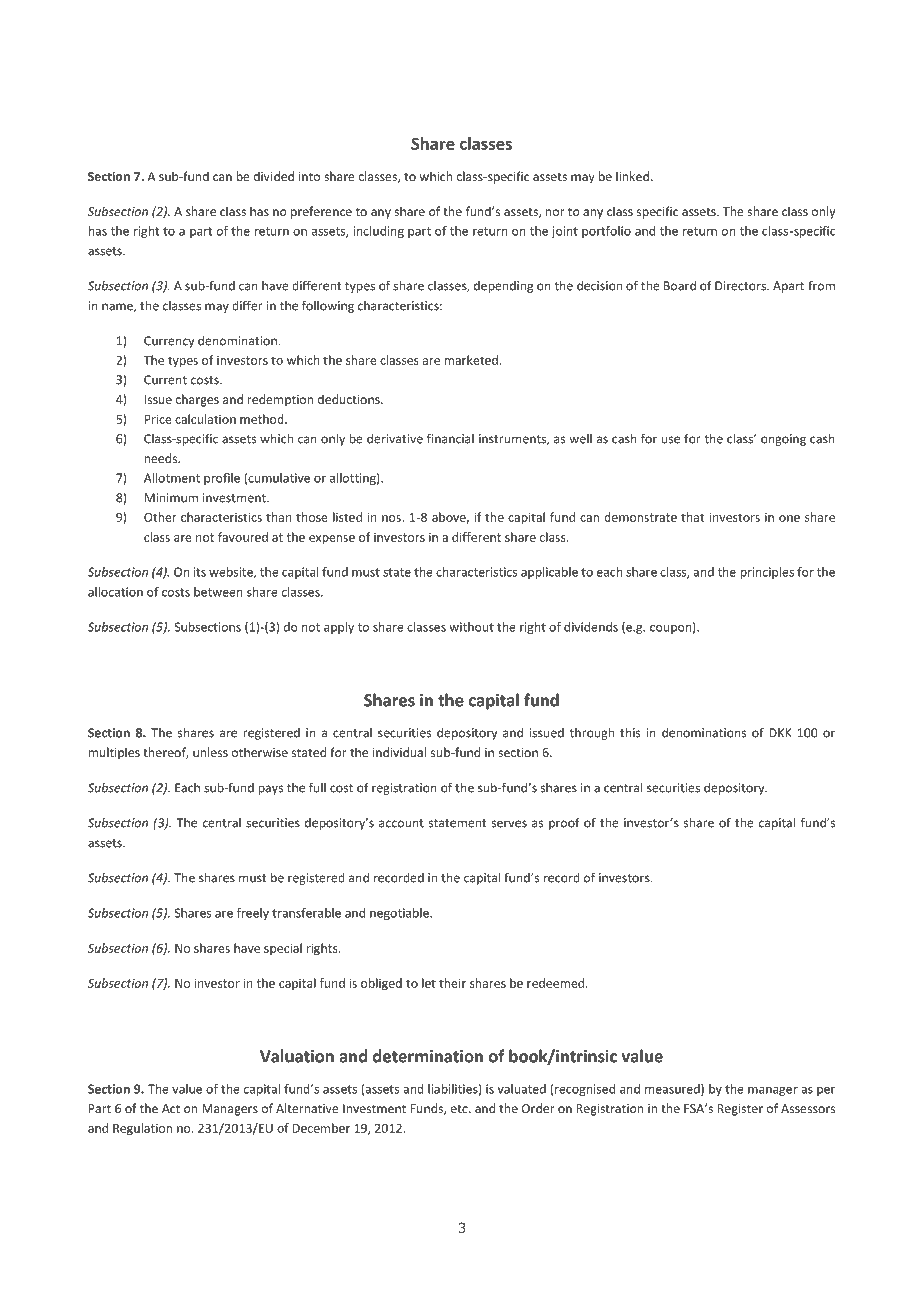 The image size is (924, 1308). I want to click on this, so click(630, 732).
